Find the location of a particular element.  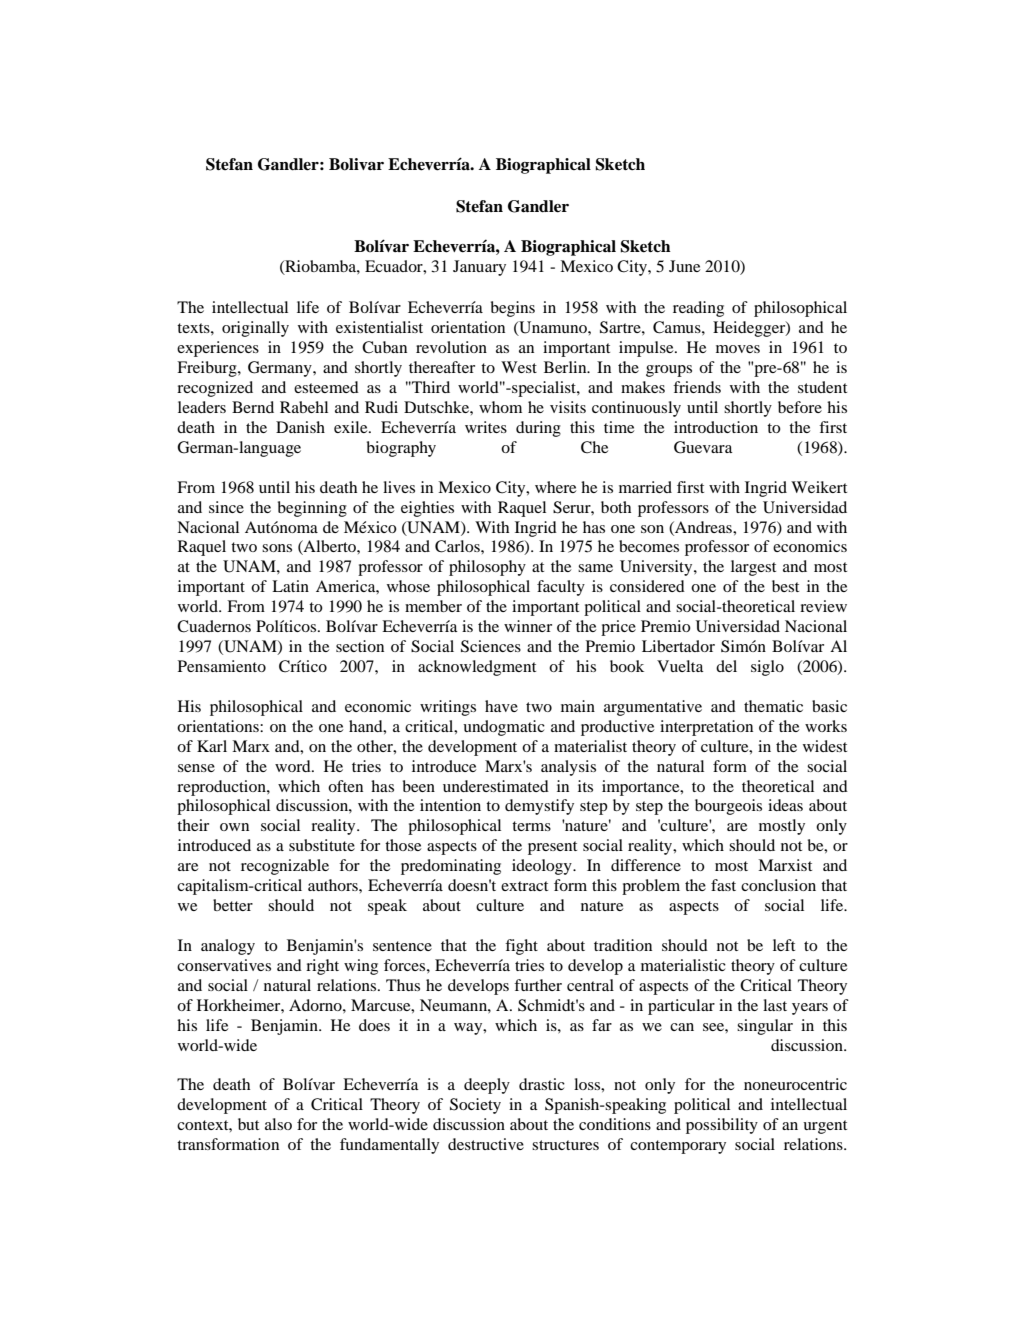

Bolivar is located at coordinates (356, 164).
